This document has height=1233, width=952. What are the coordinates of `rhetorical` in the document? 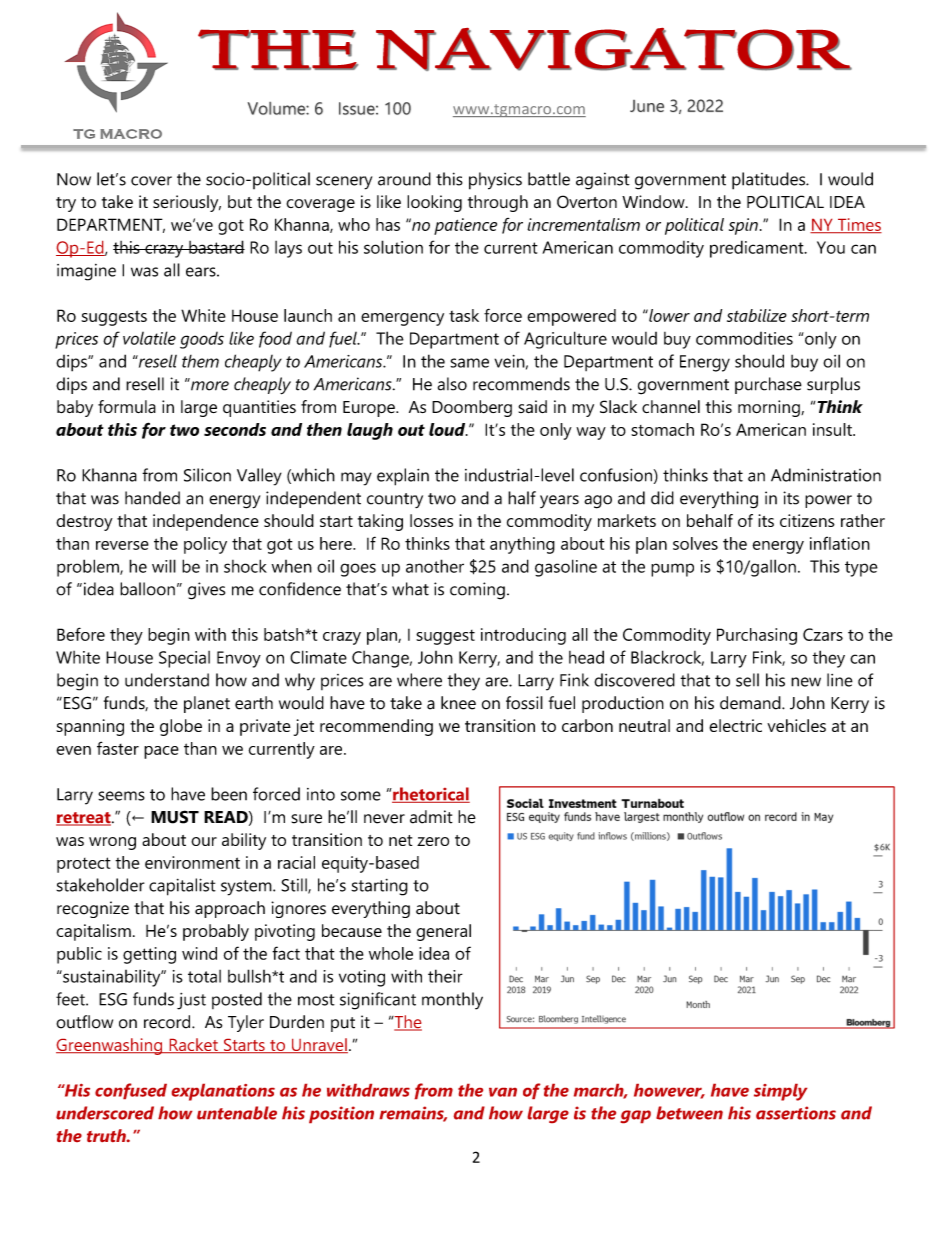 It's located at (430, 795).
